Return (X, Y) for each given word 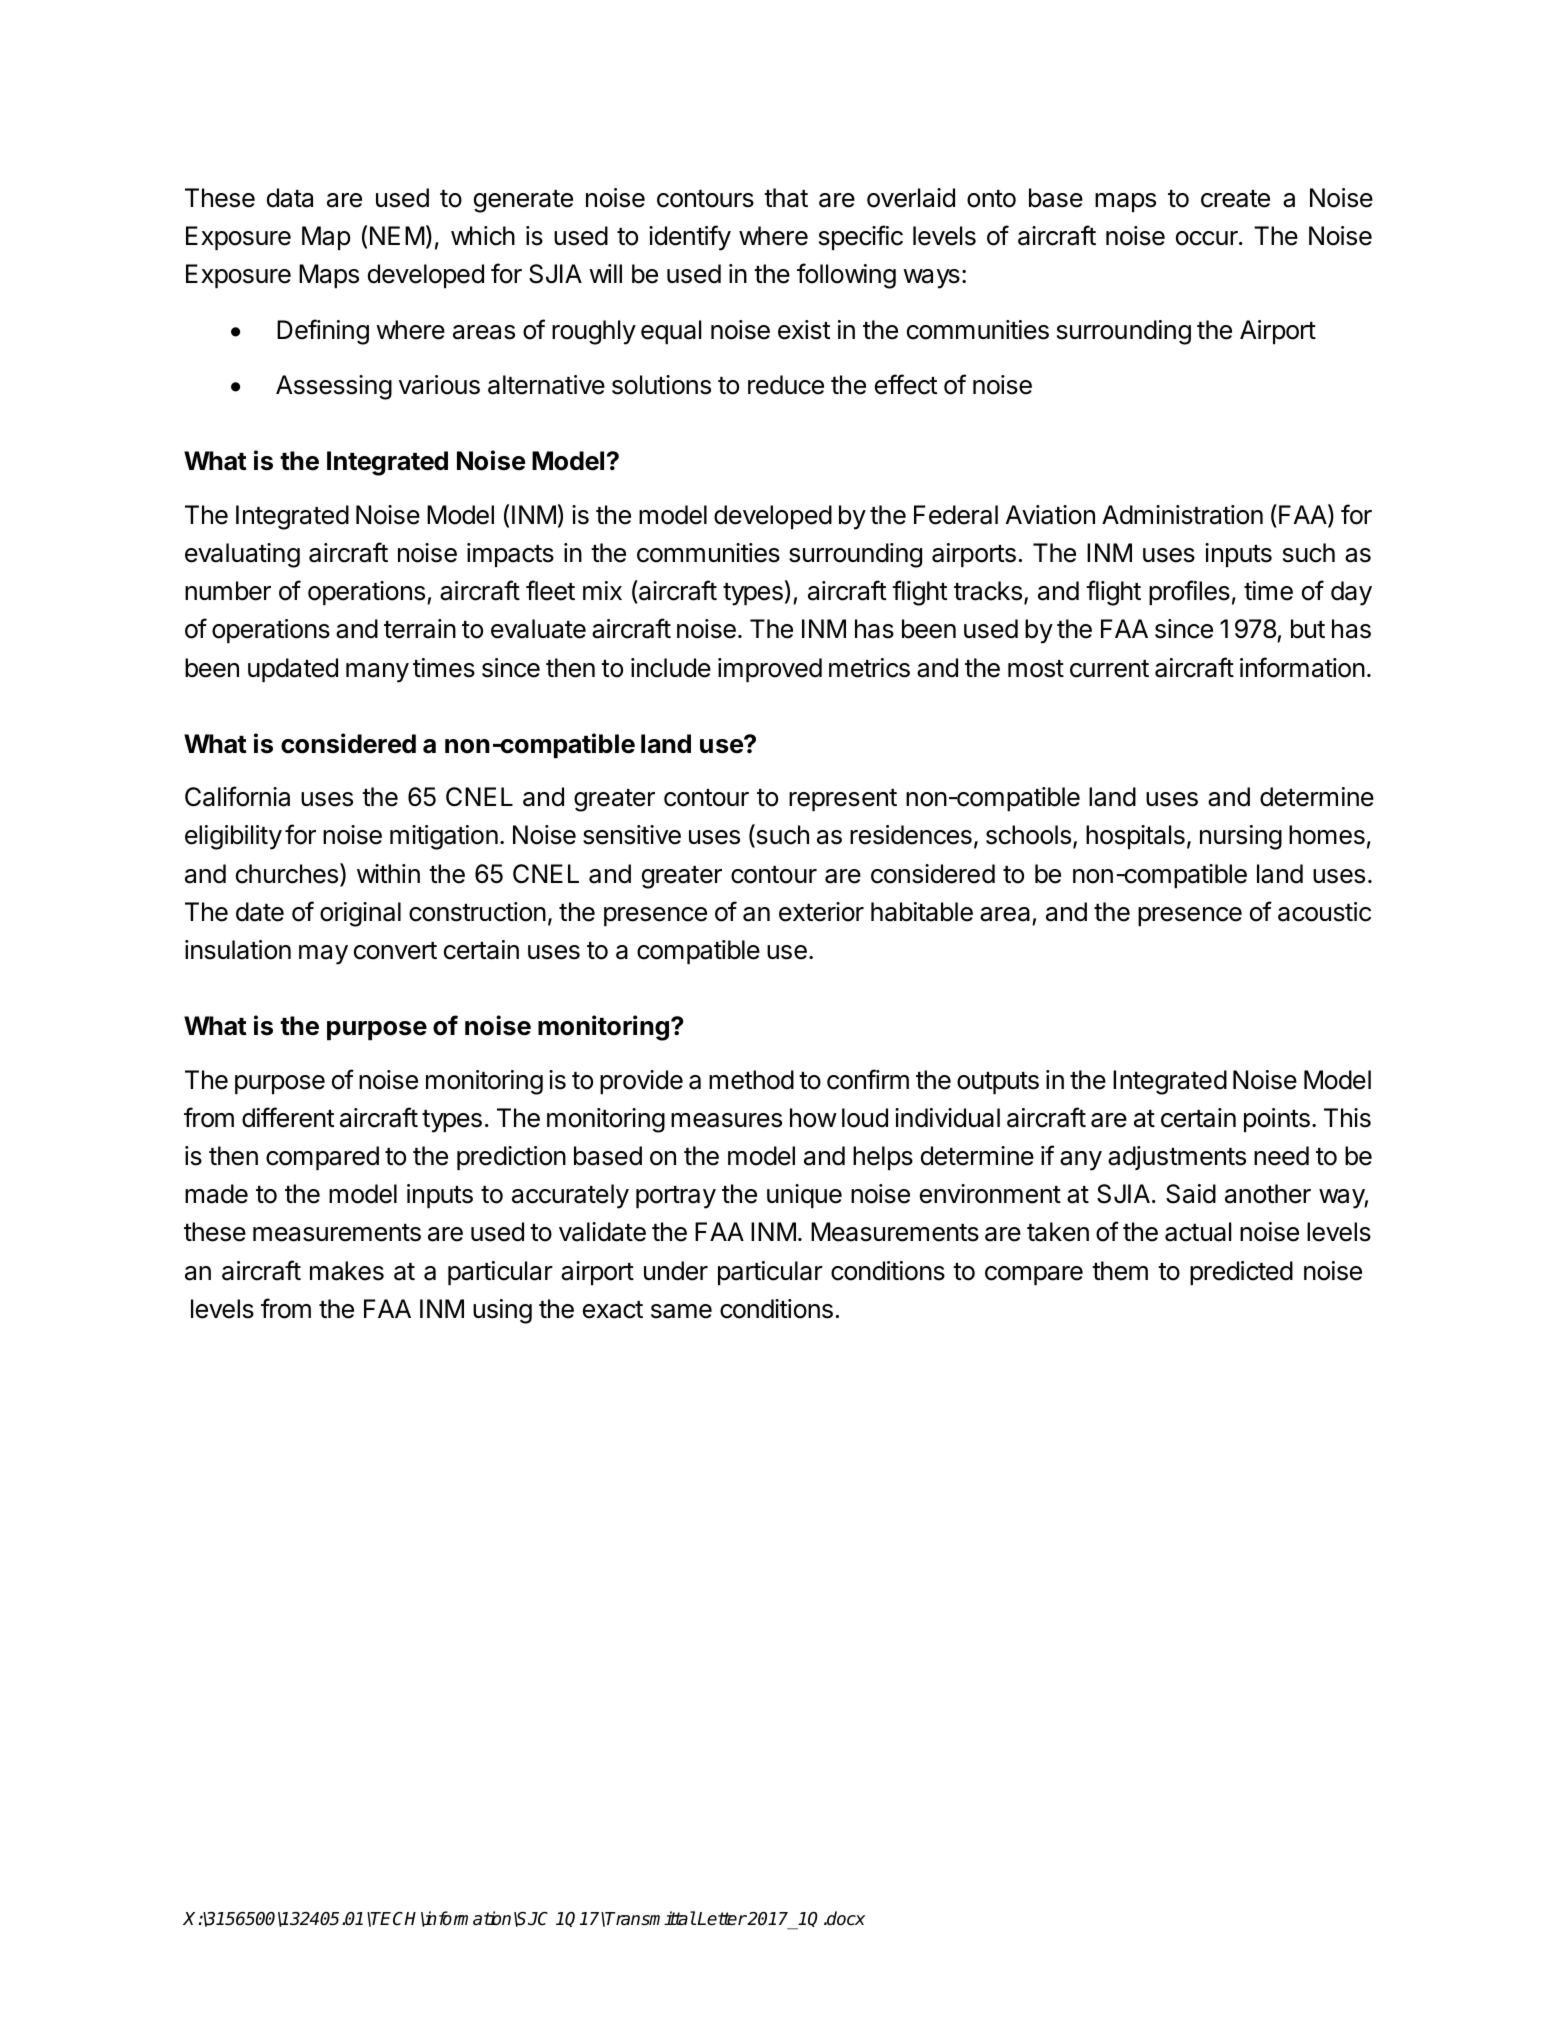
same (681, 1311)
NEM (397, 235)
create (1235, 199)
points (1277, 1120)
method (751, 1080)
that (786, 198)
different (288, 1117)
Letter (722, 1919)
